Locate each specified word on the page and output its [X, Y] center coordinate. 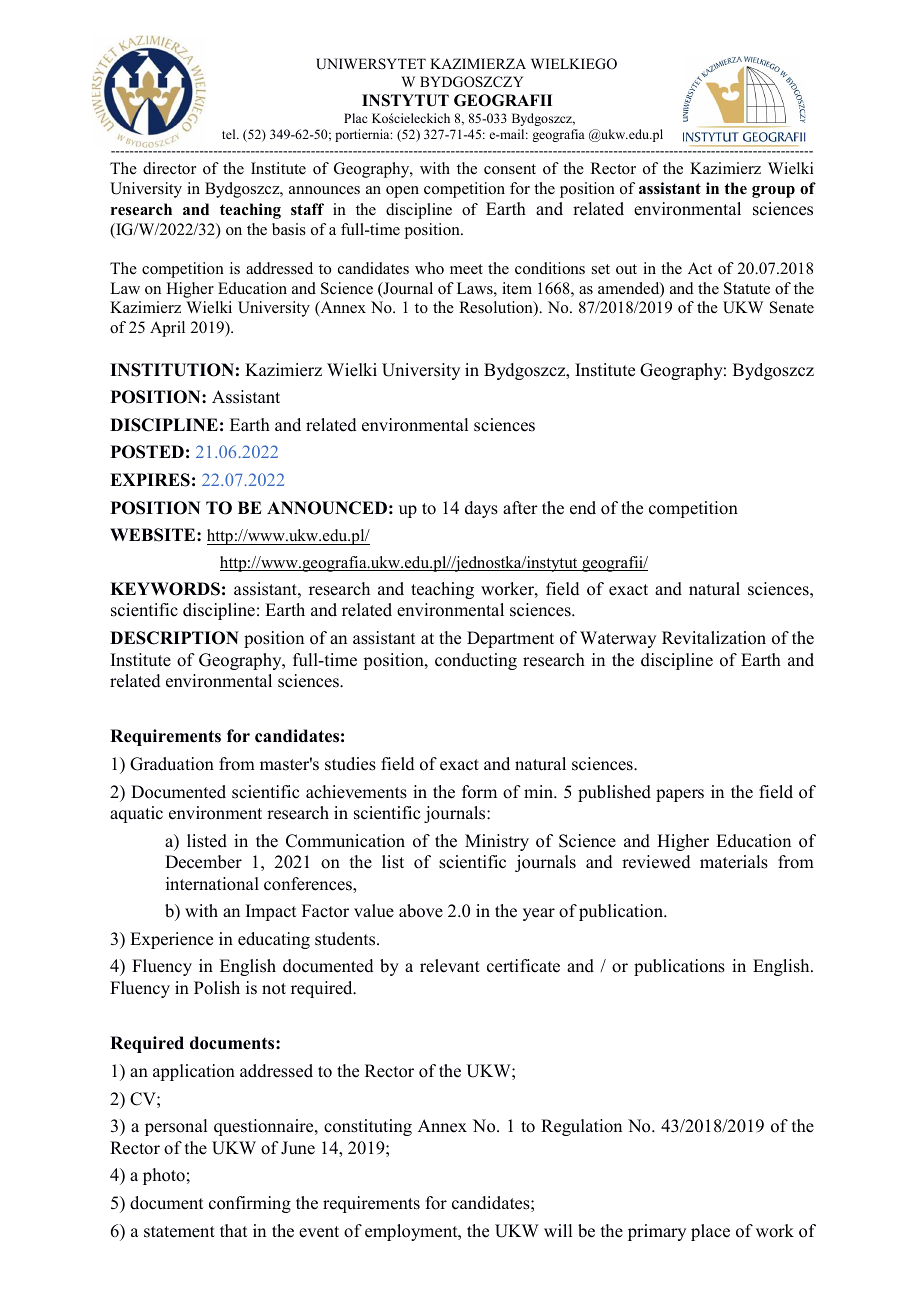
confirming [250, 1204]
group [773, 192]
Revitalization [714, 638]
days [481, 509]
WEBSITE [154, 535]
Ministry [497, 842]
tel [230, 134]
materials [734, 862]
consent [510, 169]
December [203, 862]
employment [412, 1232]
